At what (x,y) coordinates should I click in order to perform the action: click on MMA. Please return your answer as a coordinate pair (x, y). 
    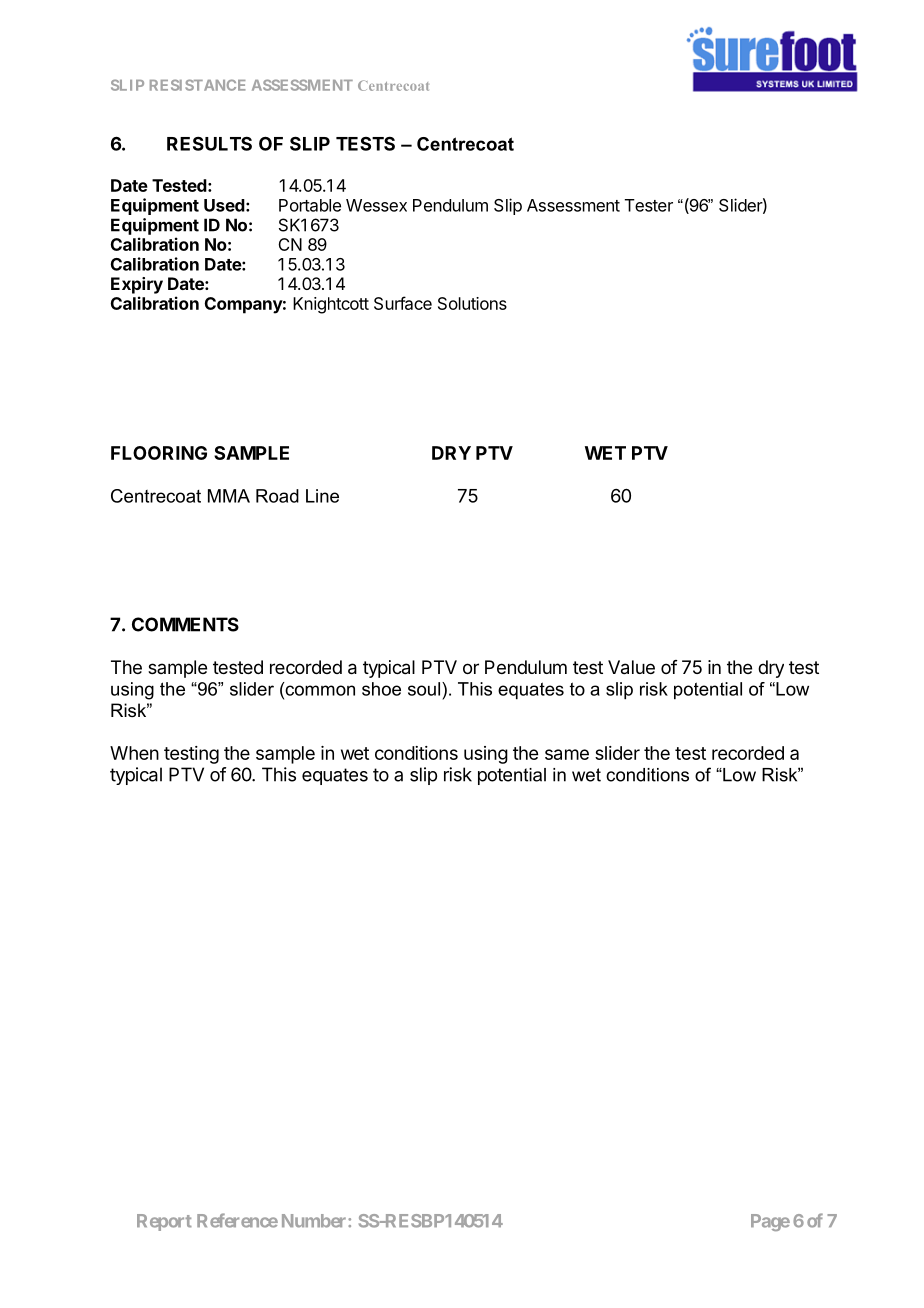
    Looking at the image, I should click on (229, 496).
